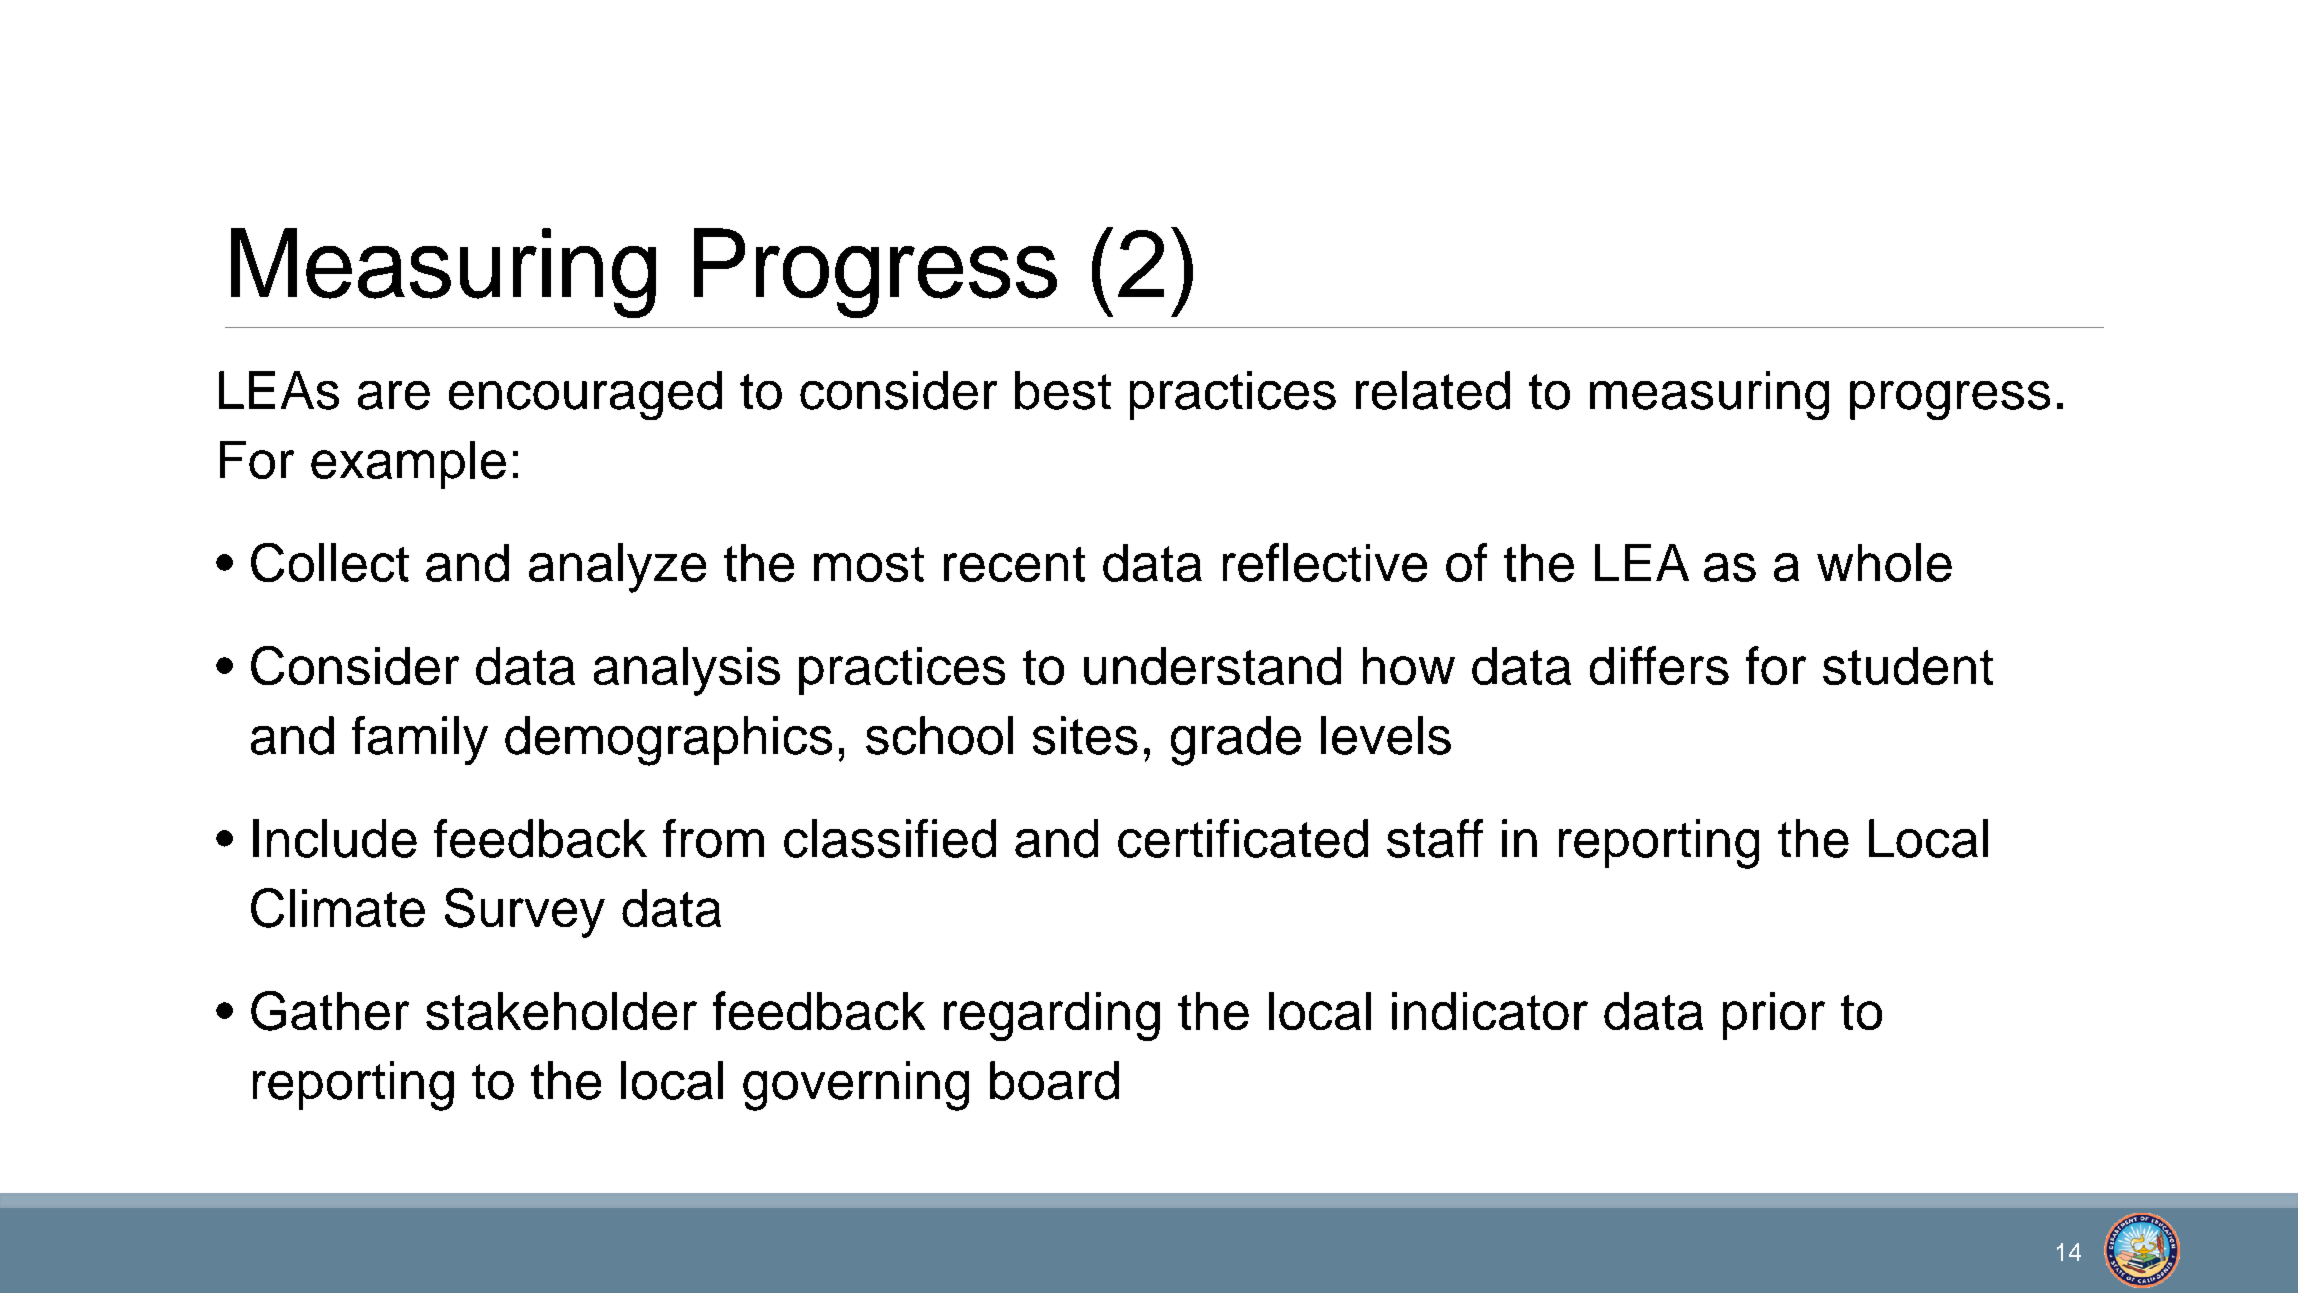  I want to click on differs, so click(1659, 665).
